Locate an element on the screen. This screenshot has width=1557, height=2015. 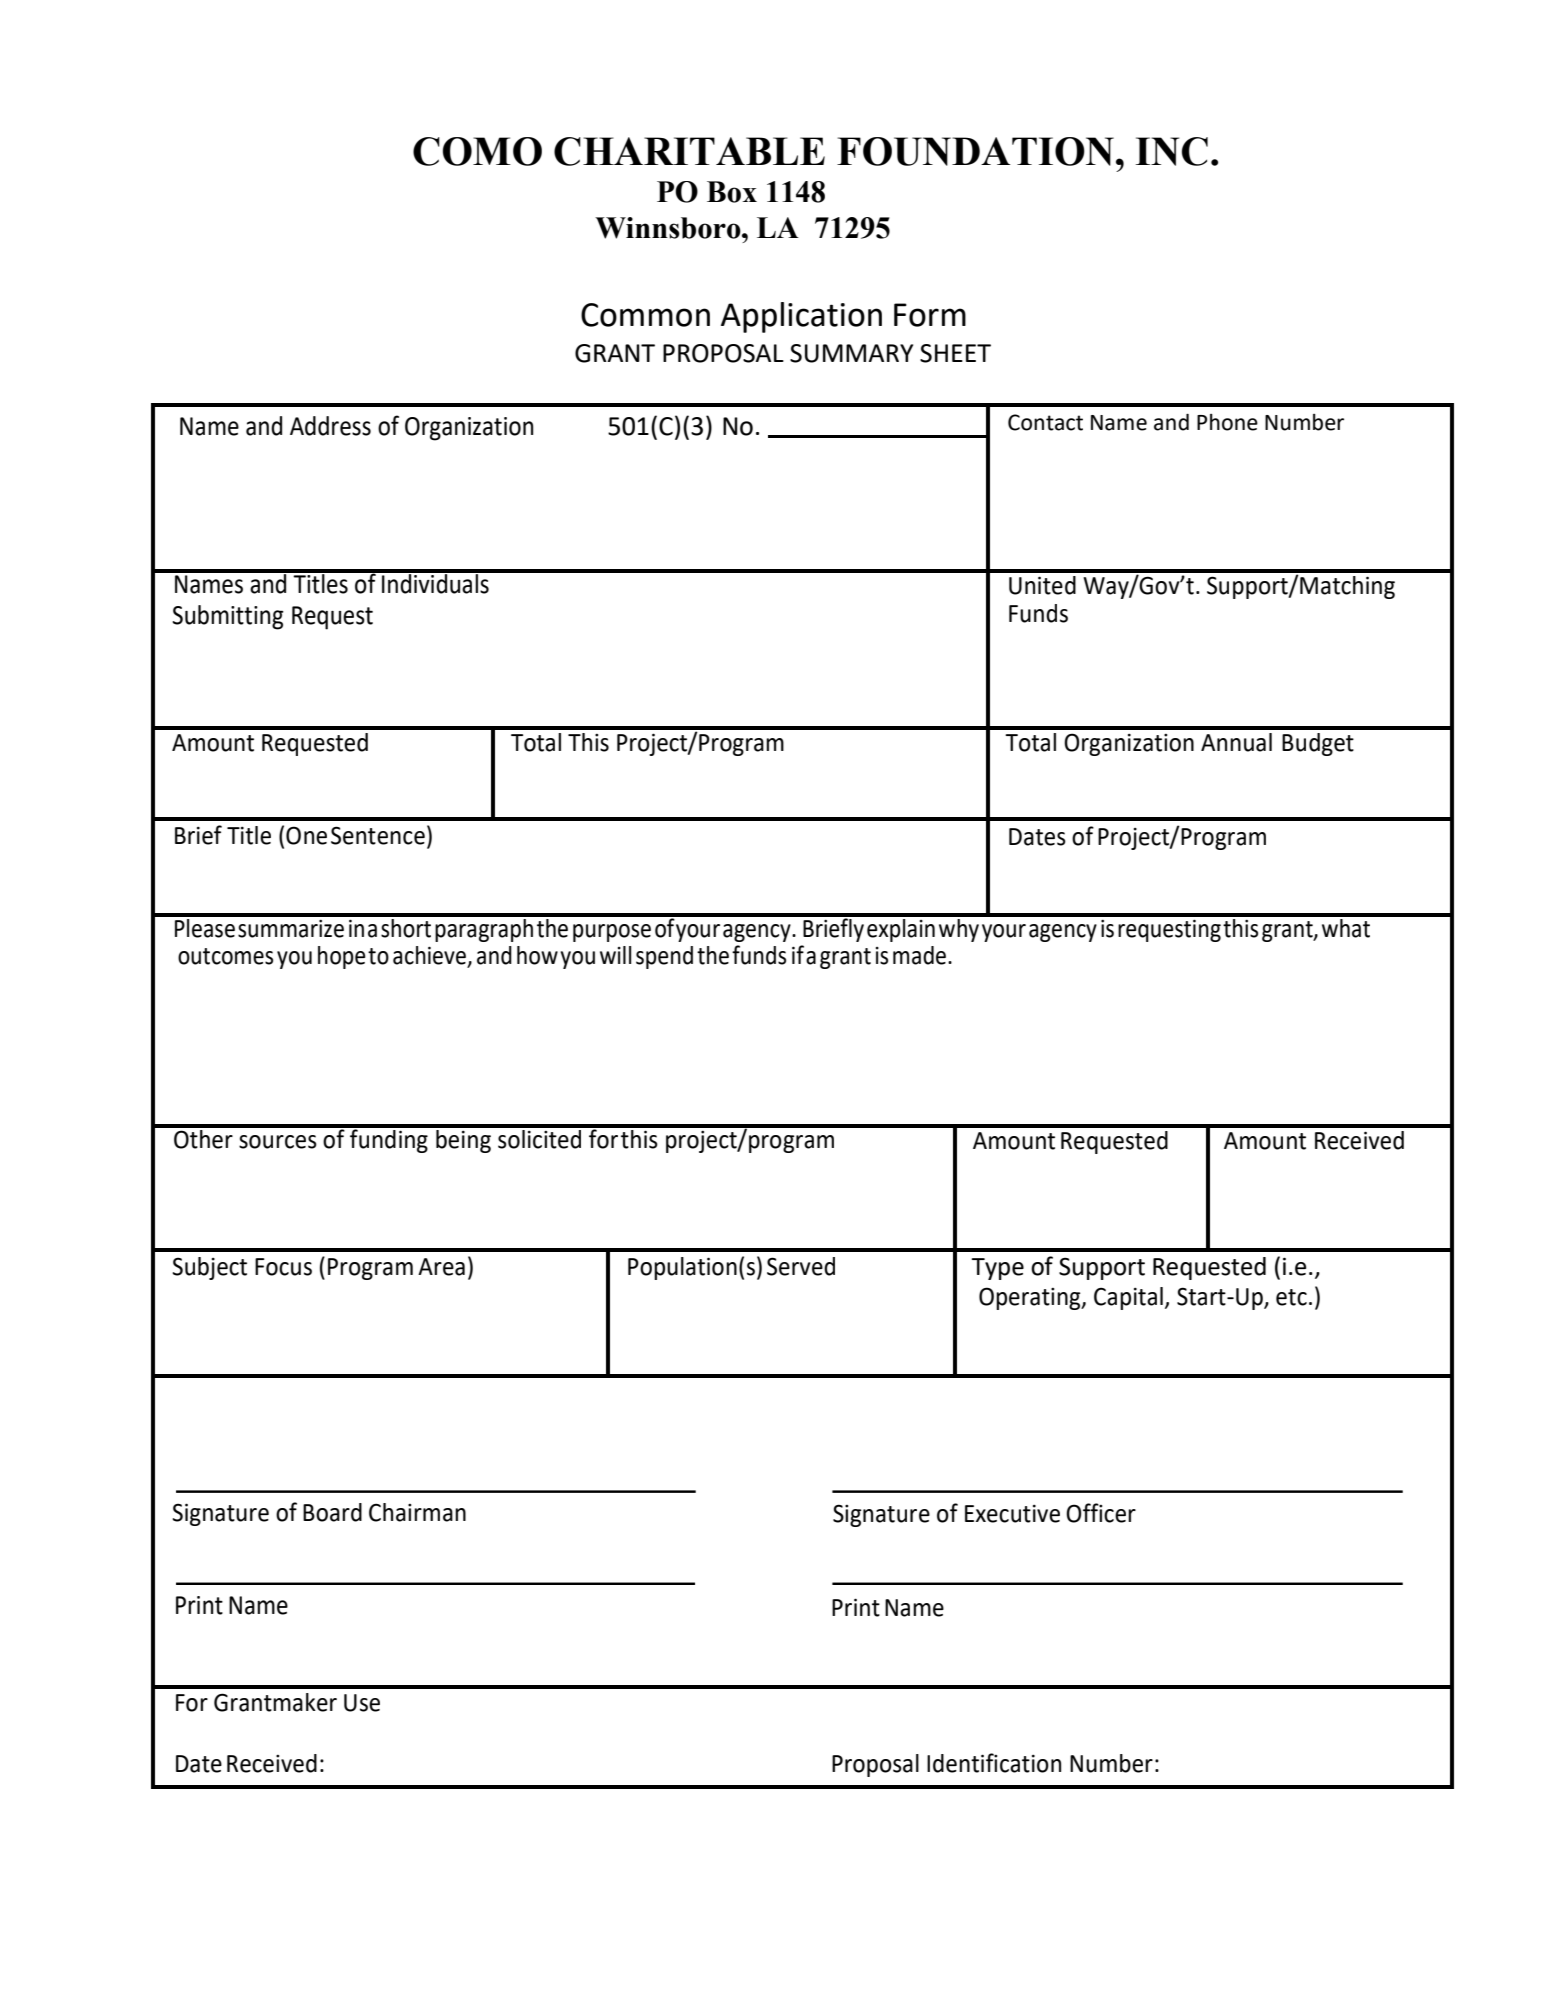
Officer is located at coordinates (1101, 1513).
